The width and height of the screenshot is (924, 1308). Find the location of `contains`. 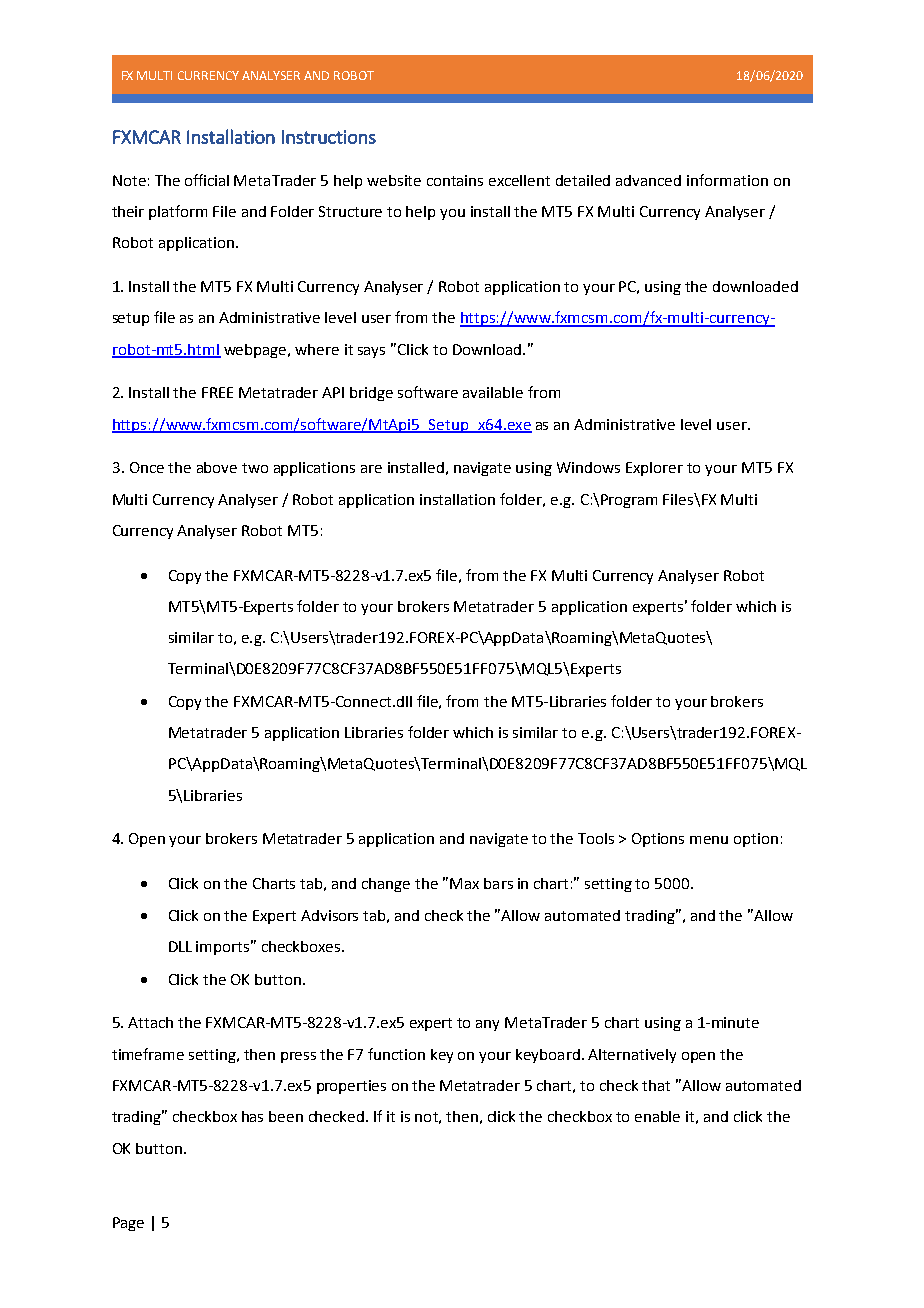

contains is located at coordinates (455, 180).
